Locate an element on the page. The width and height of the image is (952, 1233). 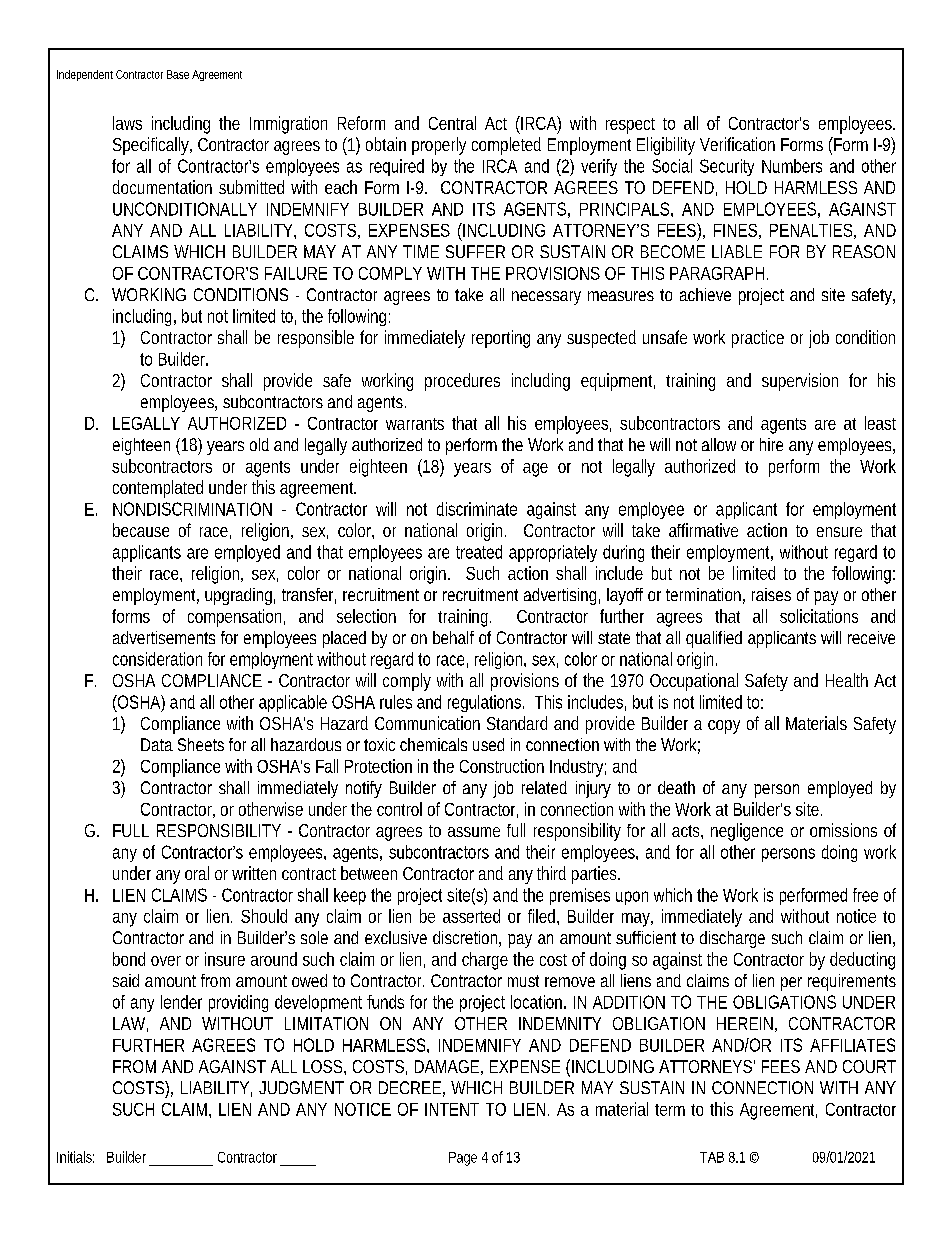
Initials is located at coordinates (74, 1157).
